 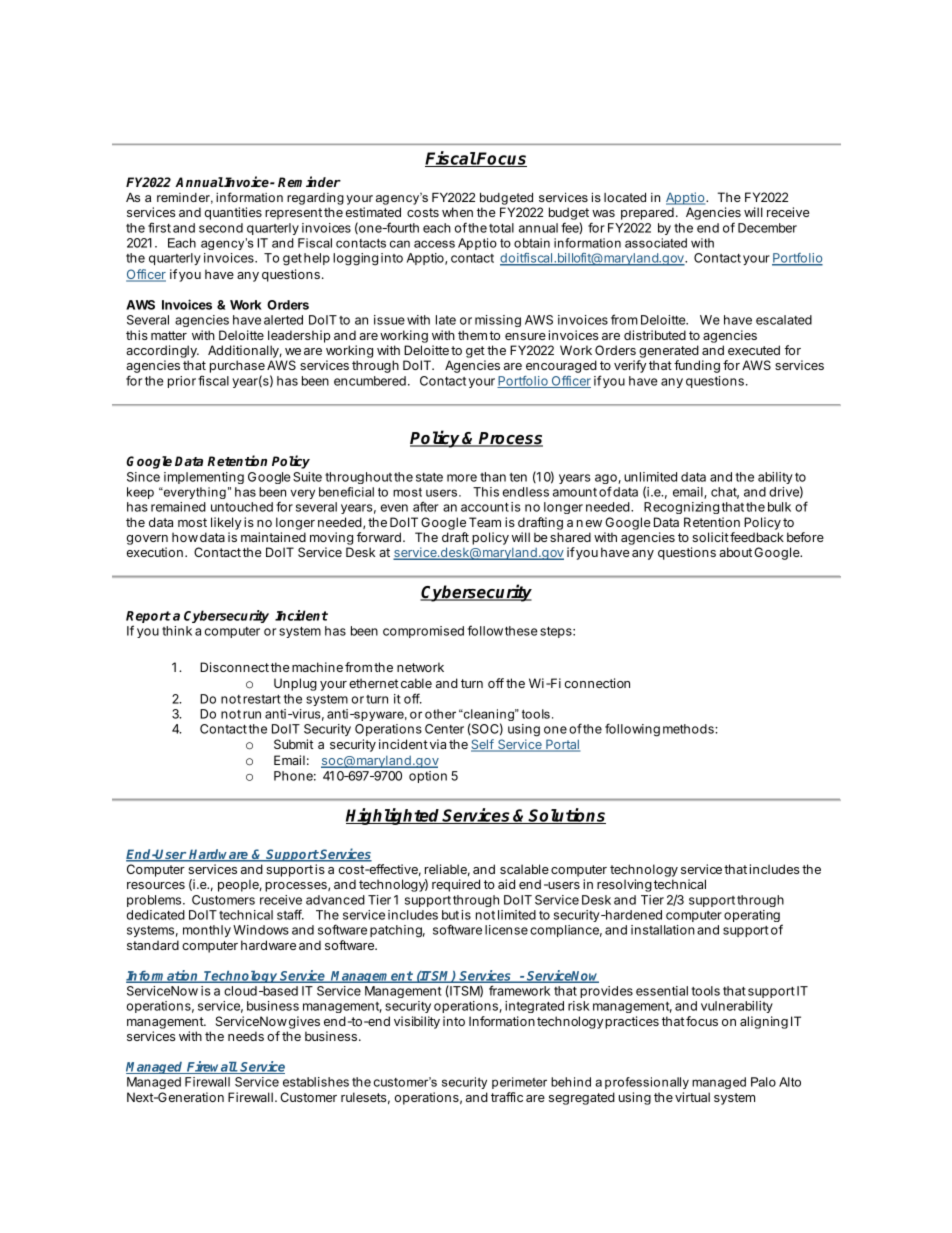 What do you see at coordinates (221, 228) in the document?
I see `second` at bounding box center [221, 228].
